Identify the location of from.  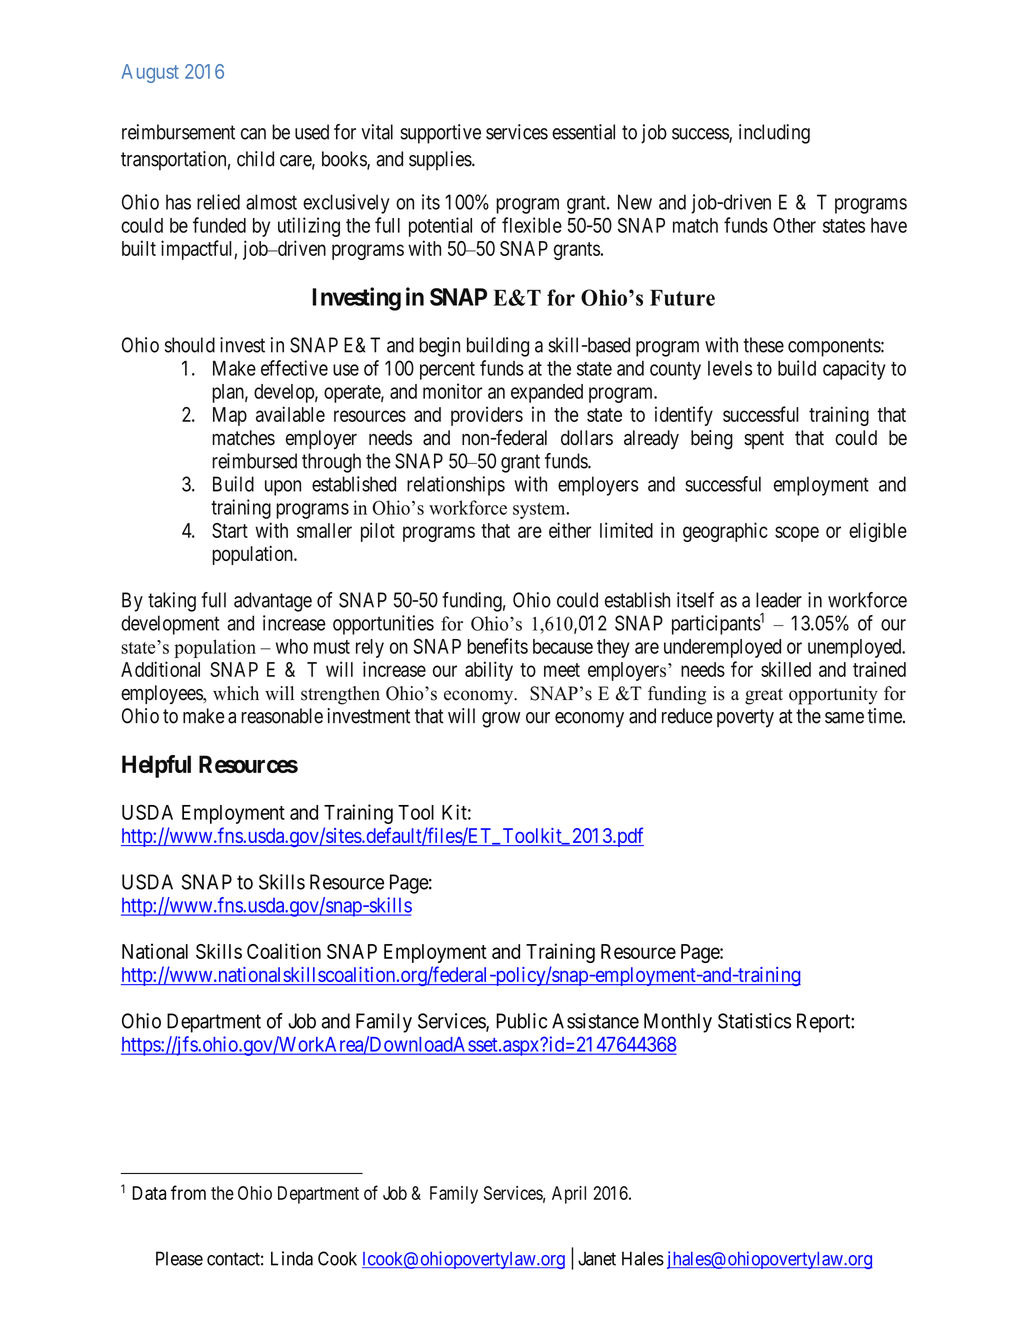
(188, 1192).
